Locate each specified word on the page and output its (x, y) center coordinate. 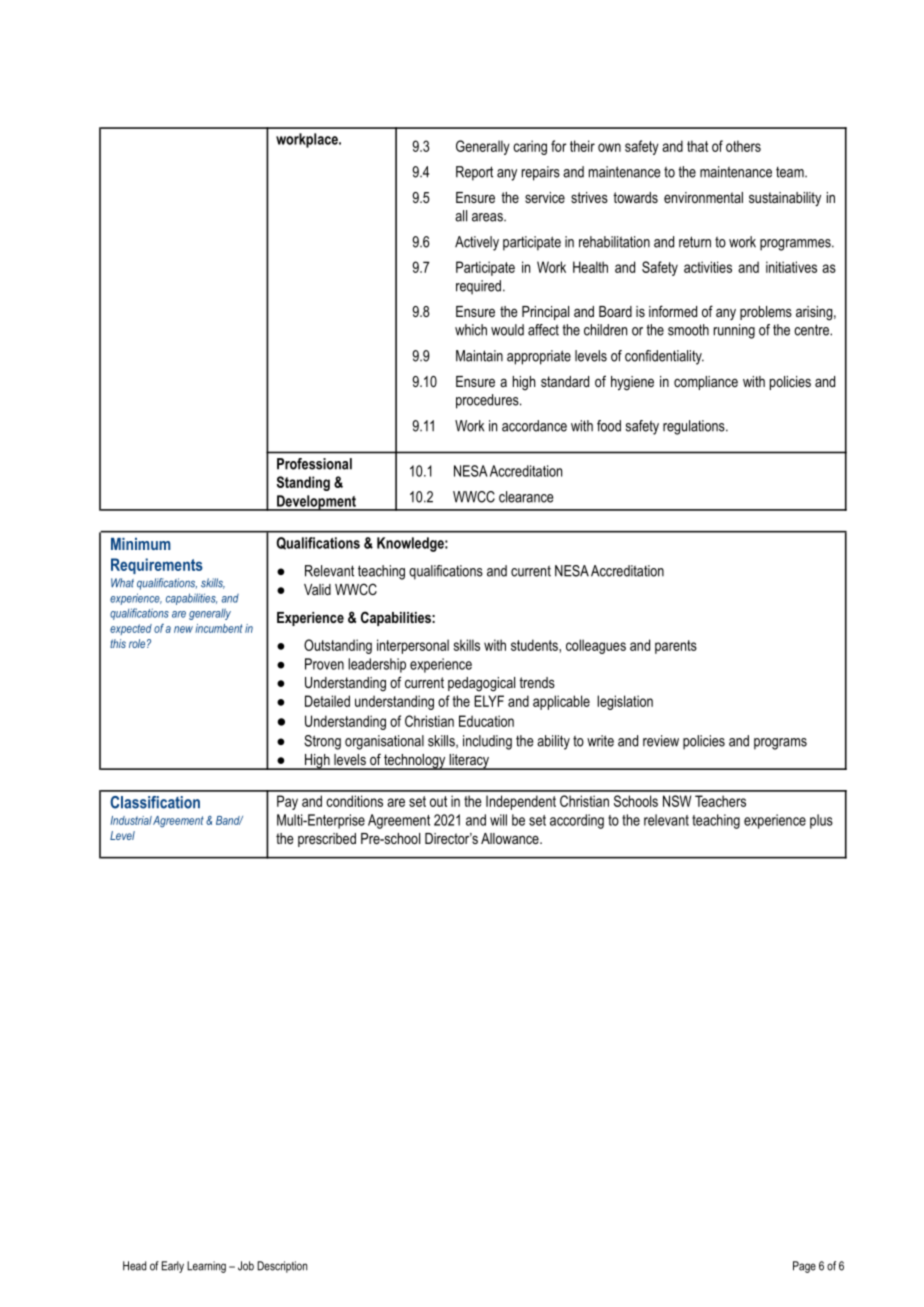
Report (474, 173)
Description (282, 1267)
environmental (703, 197)
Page (804, 1267)
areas (488, 217)
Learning (206, 1267)
